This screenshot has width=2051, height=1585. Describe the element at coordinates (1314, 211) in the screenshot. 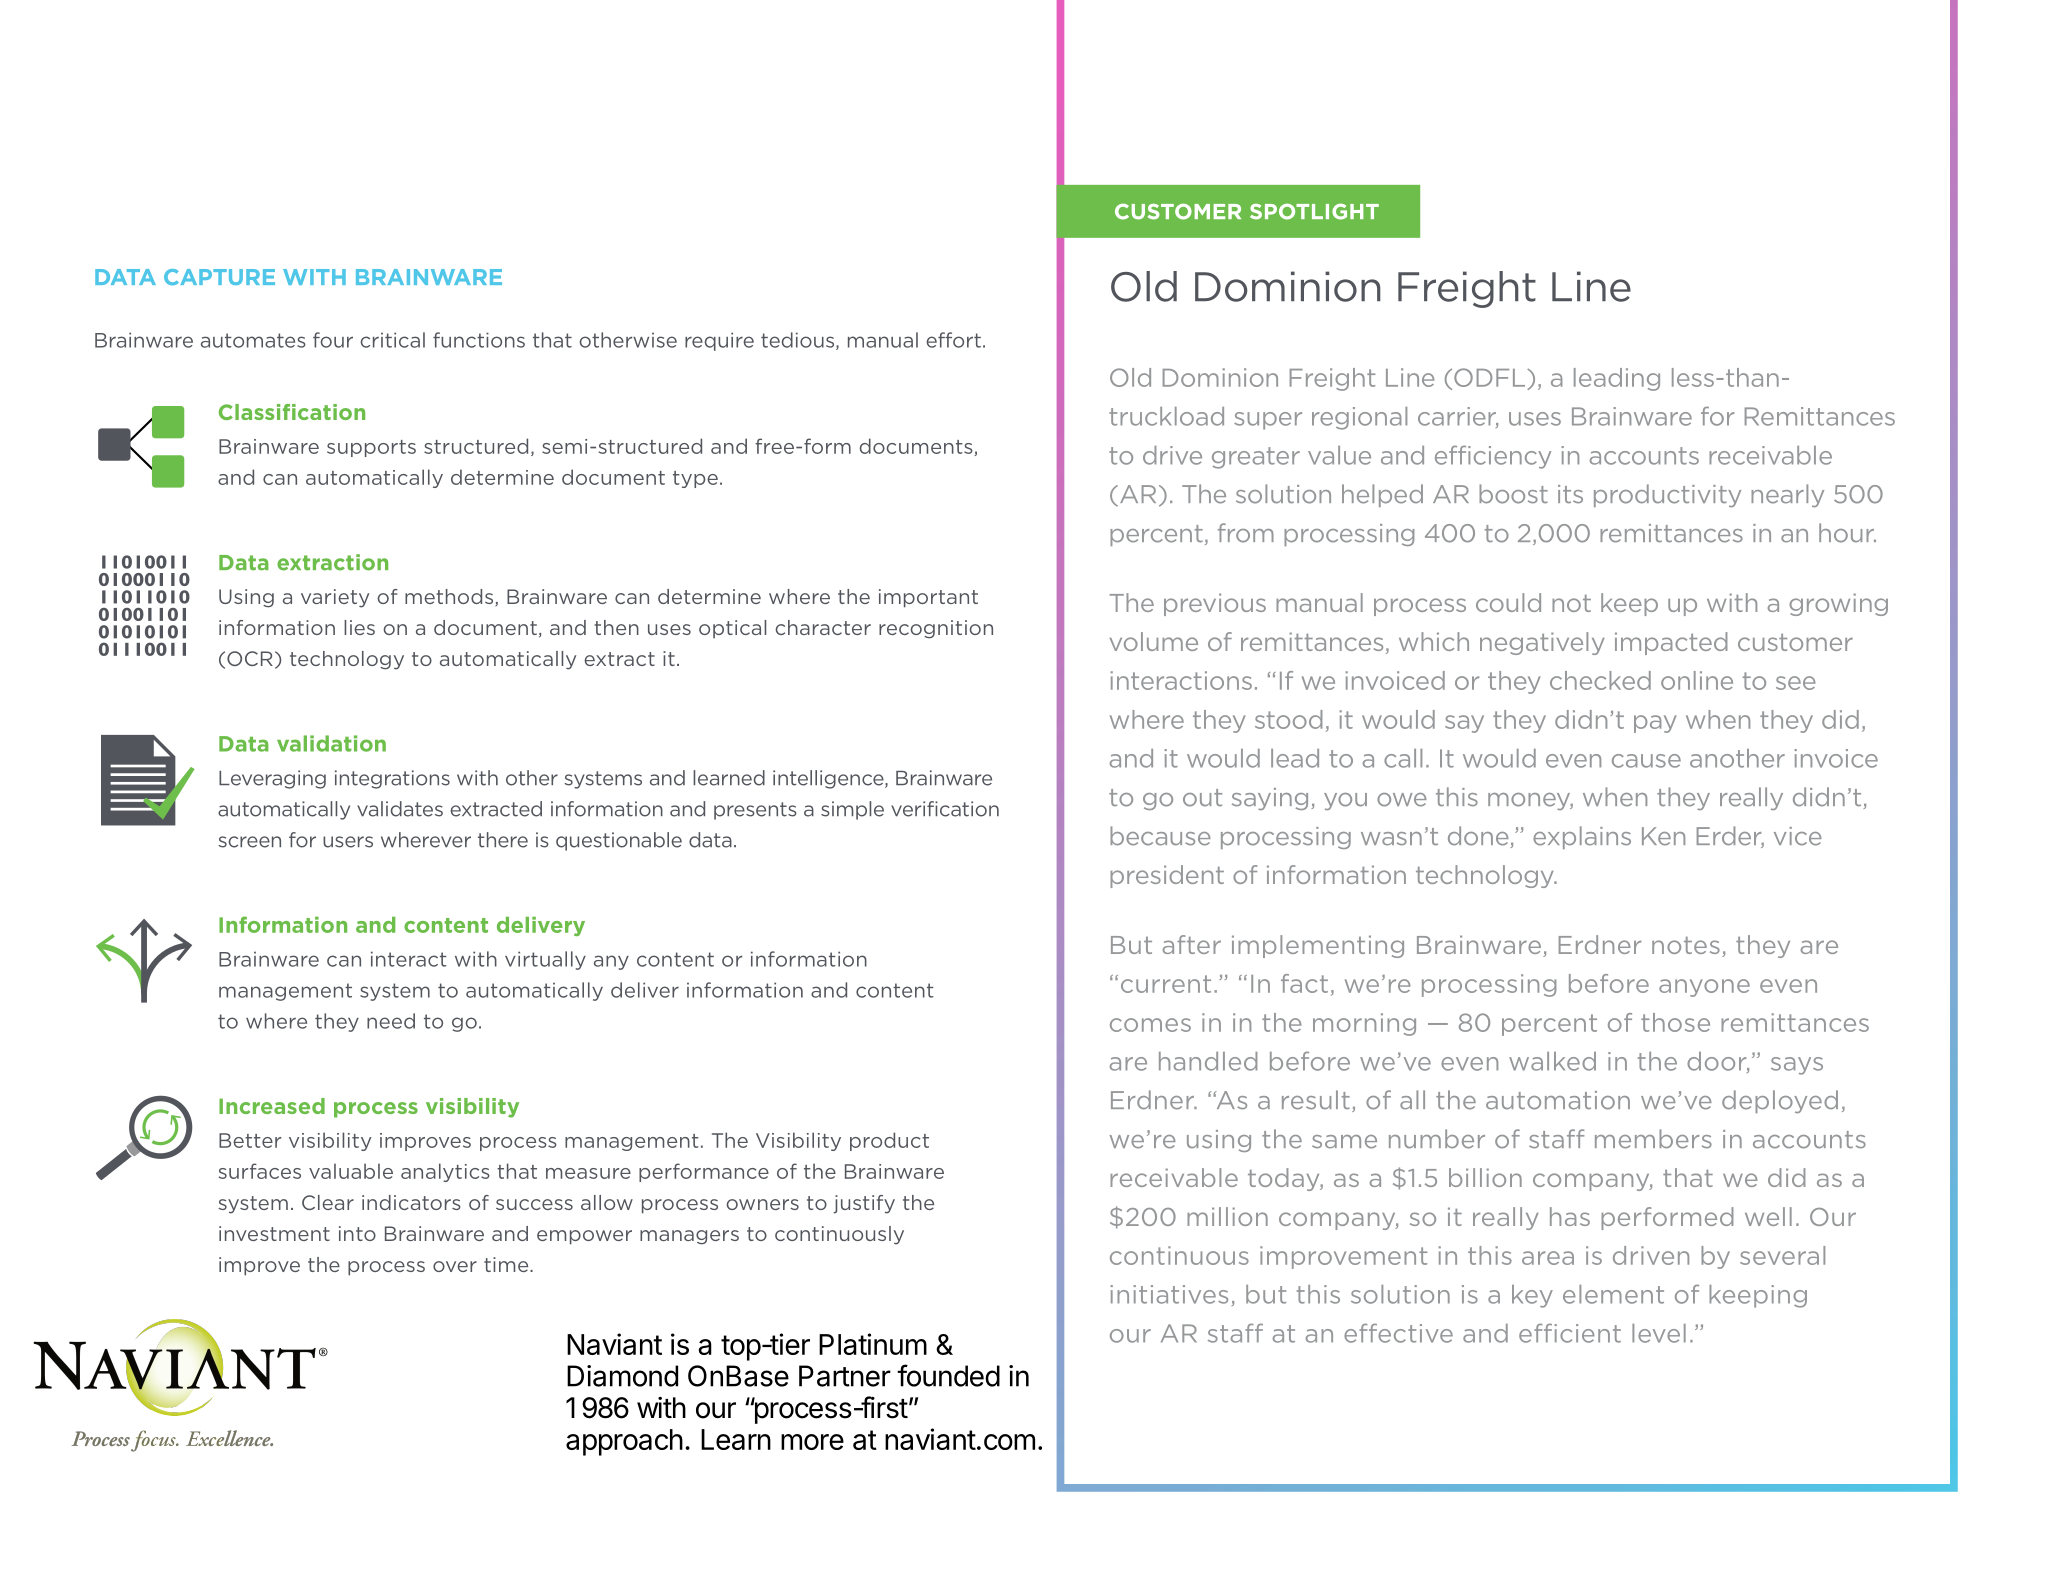

I see `SPOTLIGHT` at that location.
